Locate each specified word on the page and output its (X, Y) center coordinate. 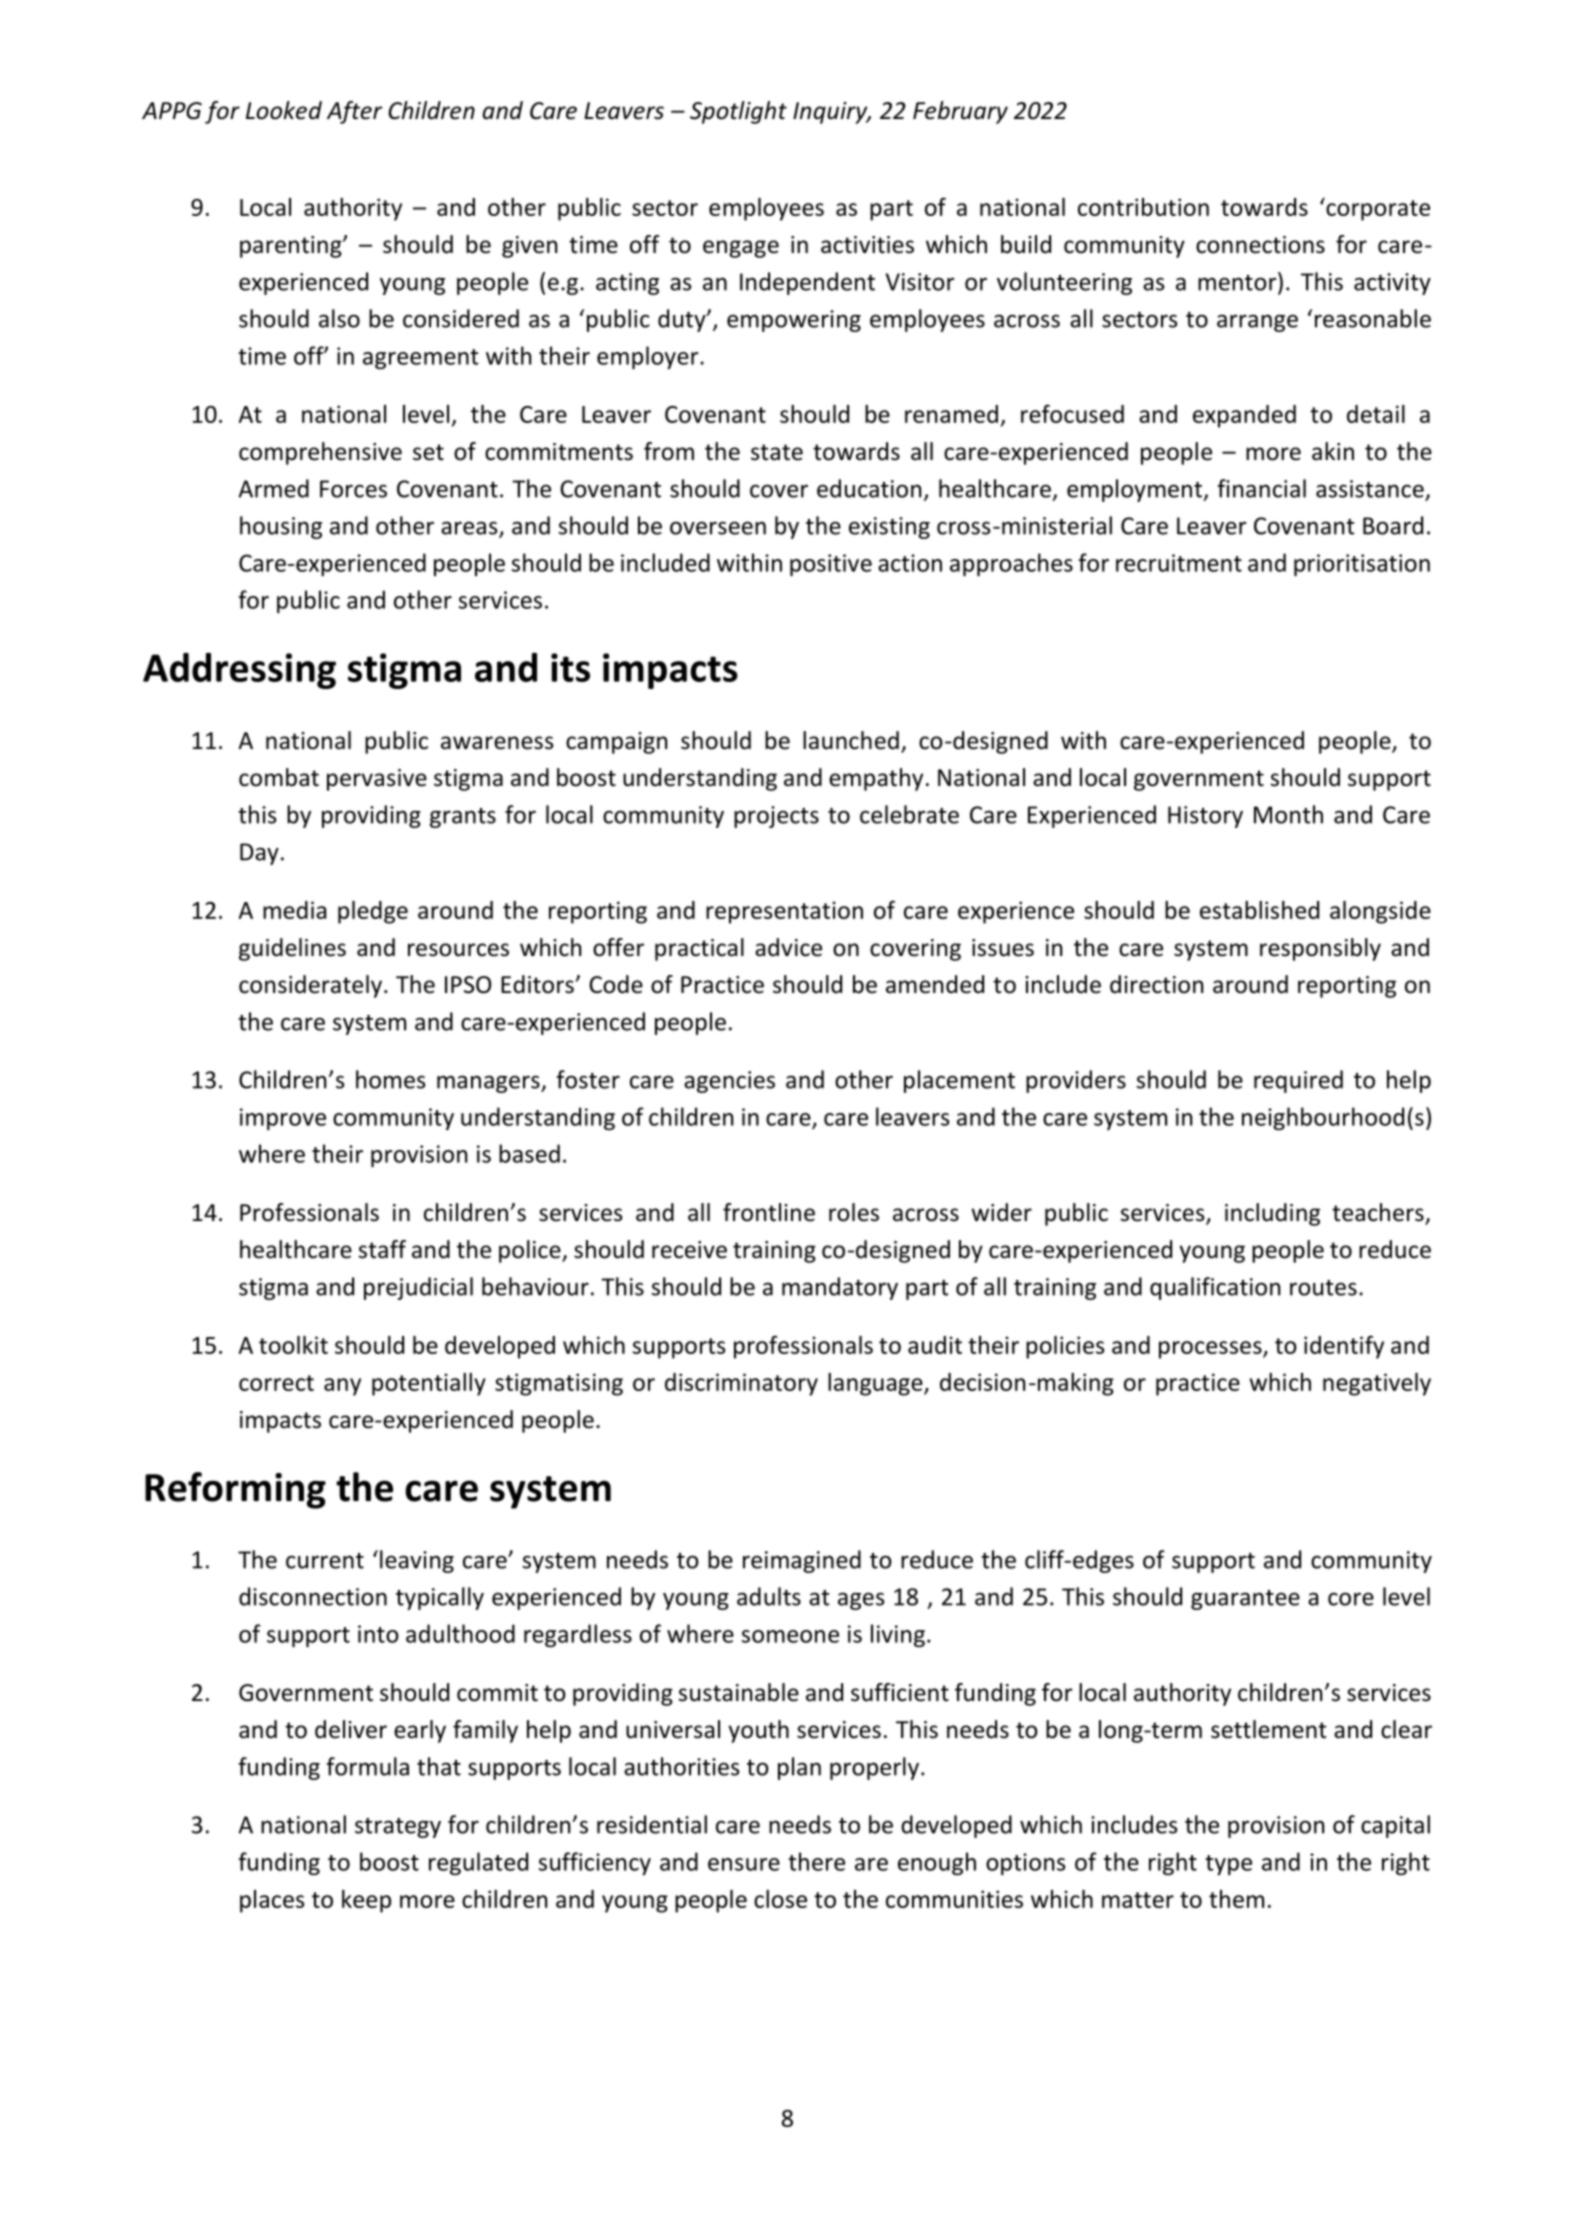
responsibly (1320, 949)
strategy (398, 1828)
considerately (310, 986)
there (816, 1861)
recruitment (1179, 563)
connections (1260, 245)
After (354, 112)
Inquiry (831, 113)
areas (470, 529)
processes (1211, 1350)
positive (831, 565)
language (876, 1384)
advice (788, 947)
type (1228, 1865)
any (342, 1387)
